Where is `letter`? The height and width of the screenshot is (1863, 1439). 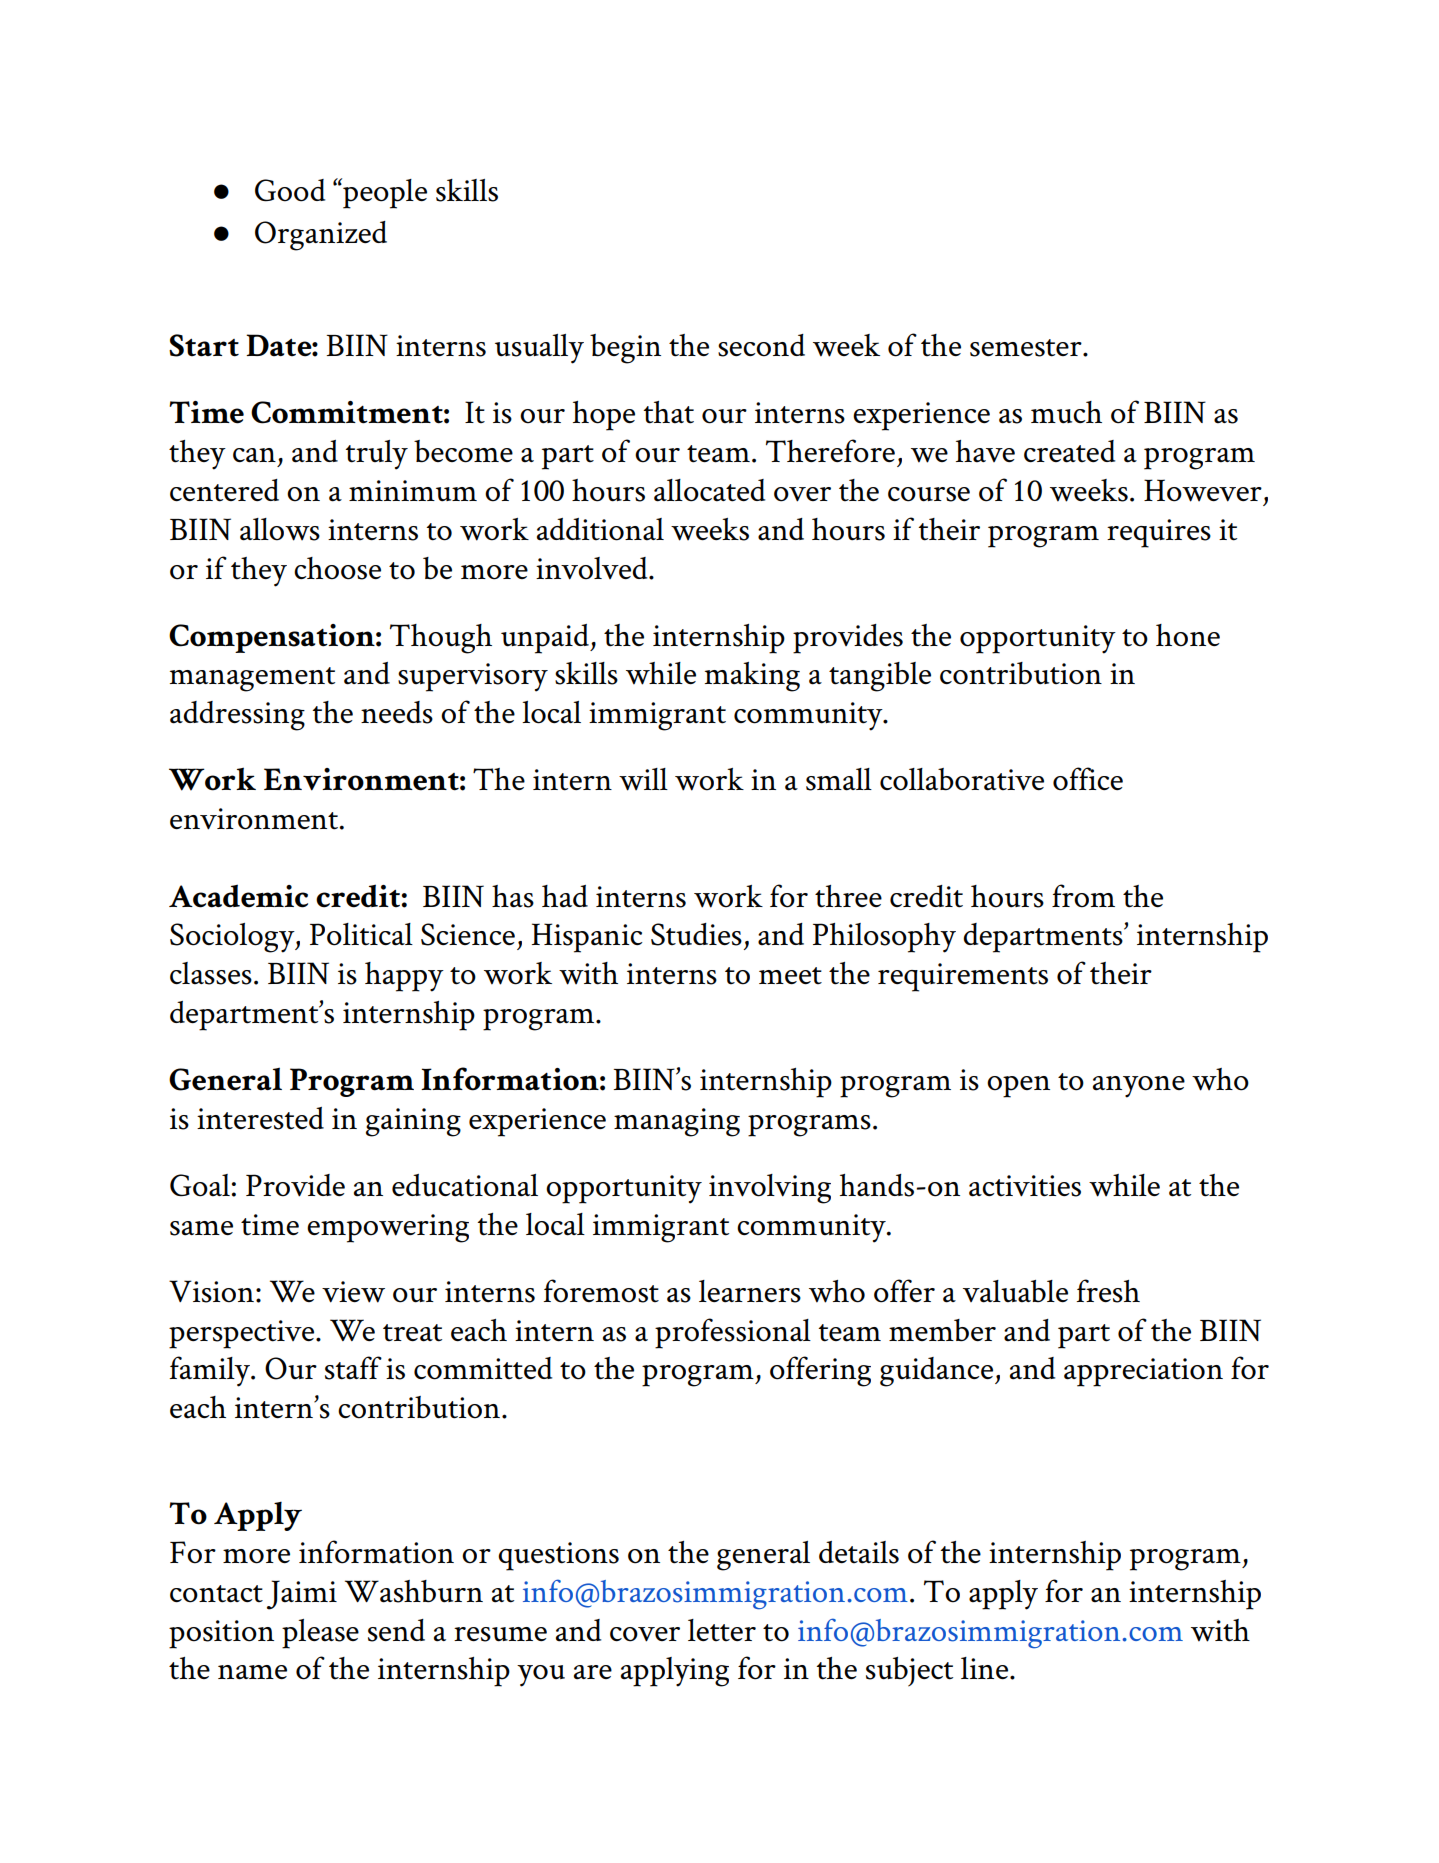
letter is located at coordinates (722, 1630).
